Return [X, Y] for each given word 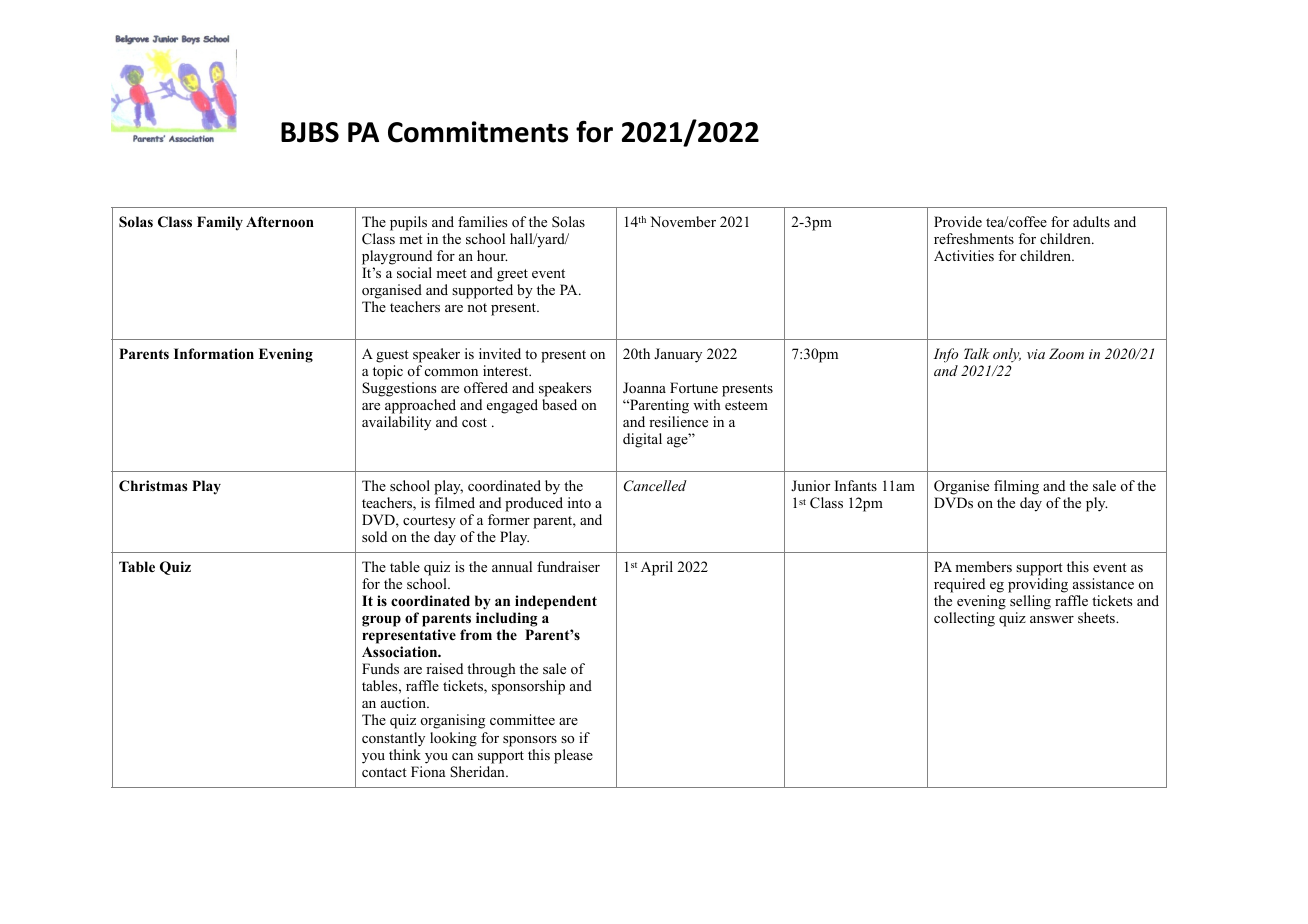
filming [1016, 487]
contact [384, 772]
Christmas [153, 486]
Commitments [478, 132]
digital [642, 440]
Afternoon [280, 222]
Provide [958, 221]
